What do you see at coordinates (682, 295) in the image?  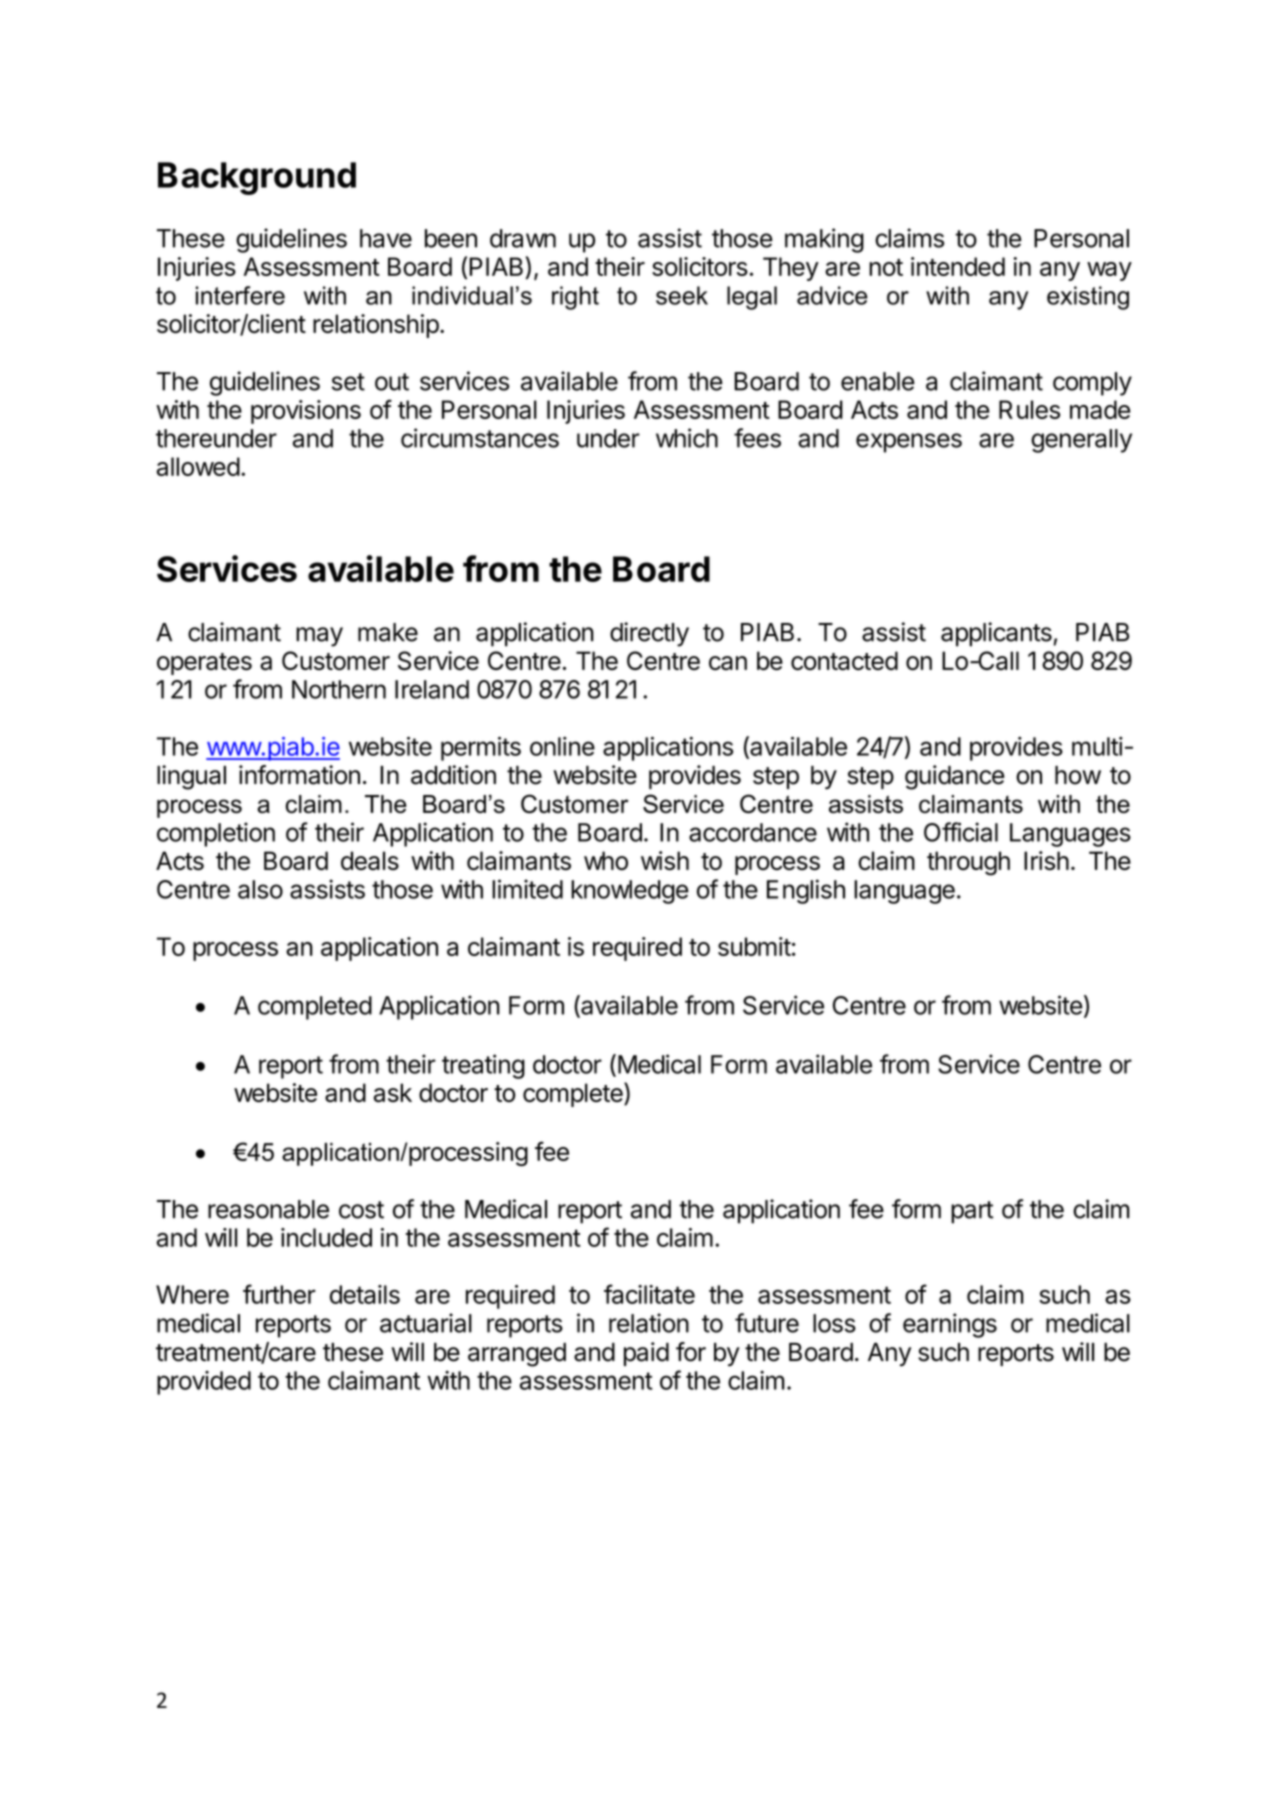 I see `seek` at bounding box center [682, 295].
